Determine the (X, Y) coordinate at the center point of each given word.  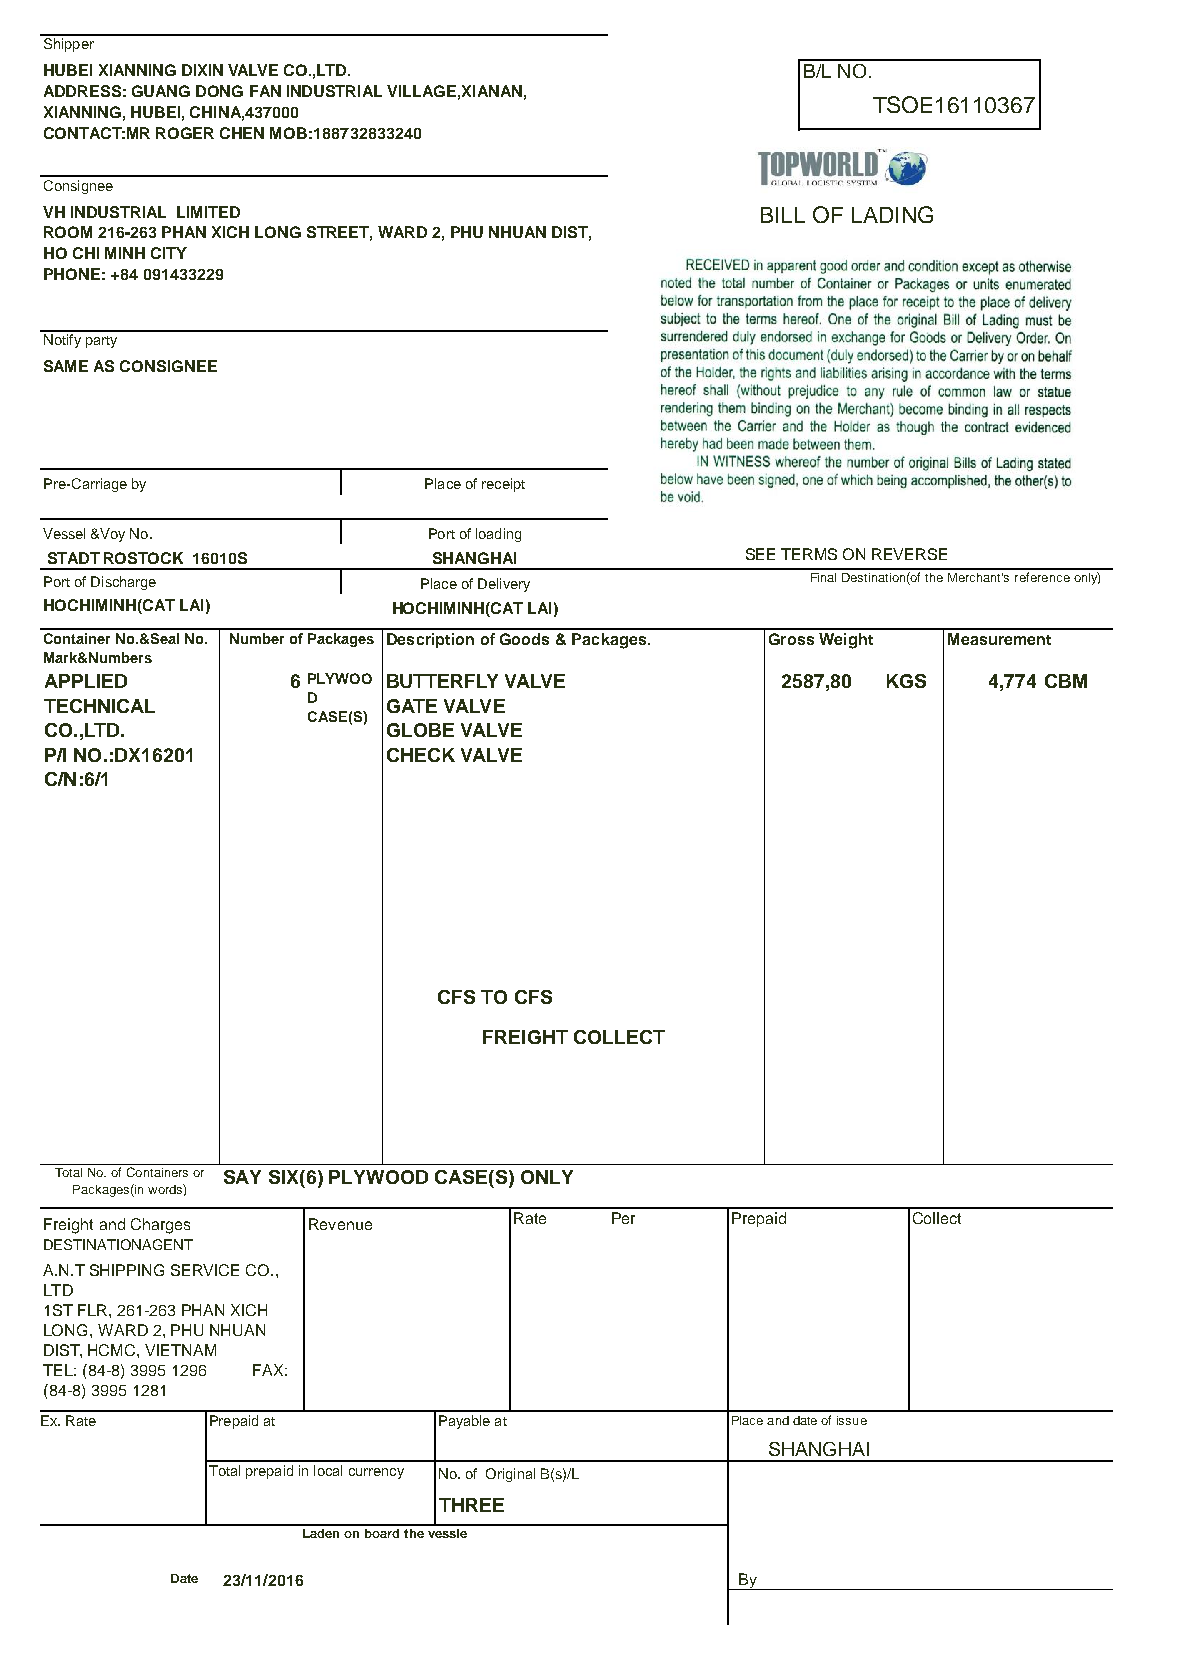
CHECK (421, 755)
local (328, 1470)
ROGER (185, 133)
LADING (892, 214)
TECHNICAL (99, 706)
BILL (783, 215)
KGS (906, 681)
